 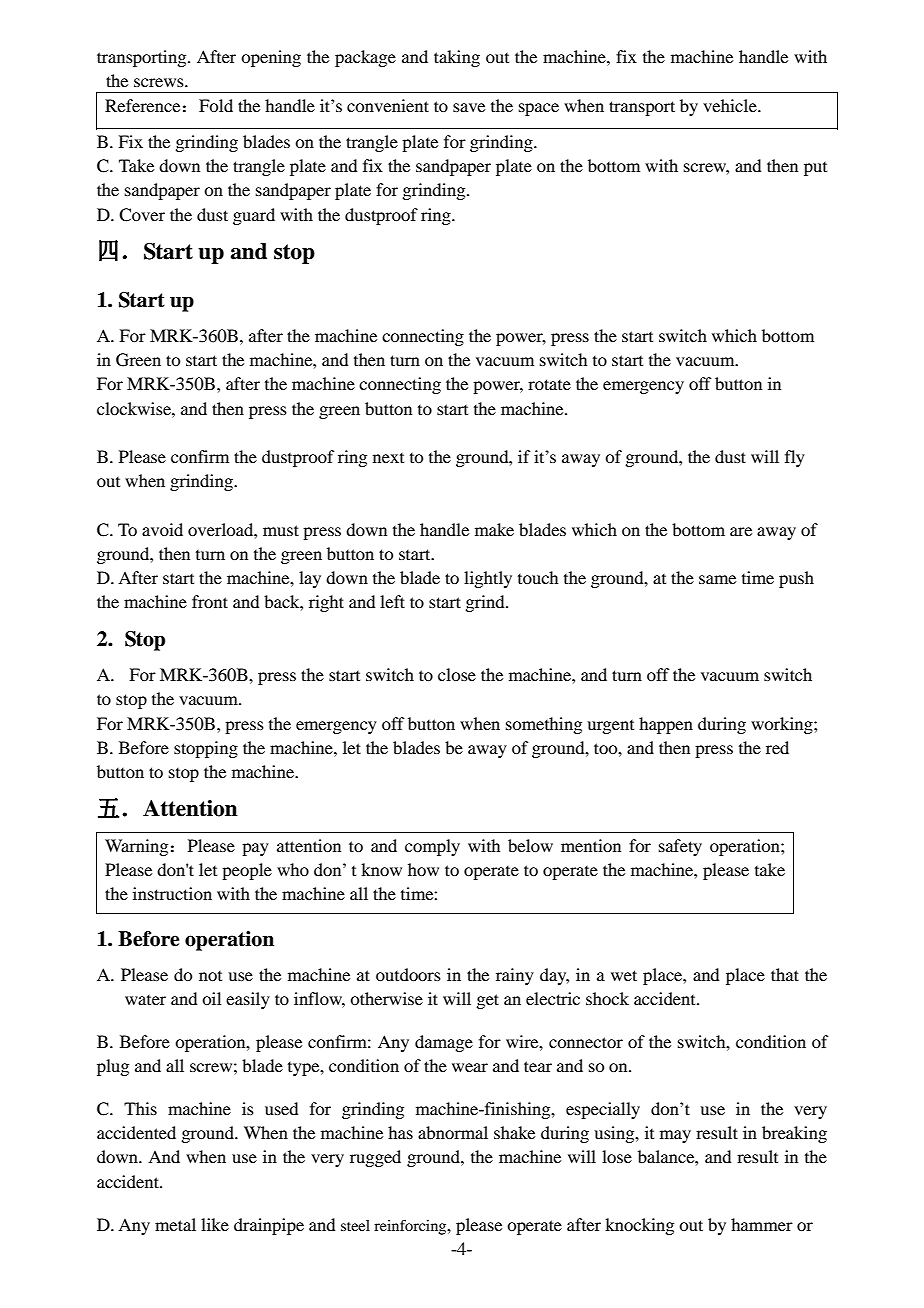 What do you see at coordinates (271, 58) in the screenshot?
I see `opening` at bounding box center [271, 58].
